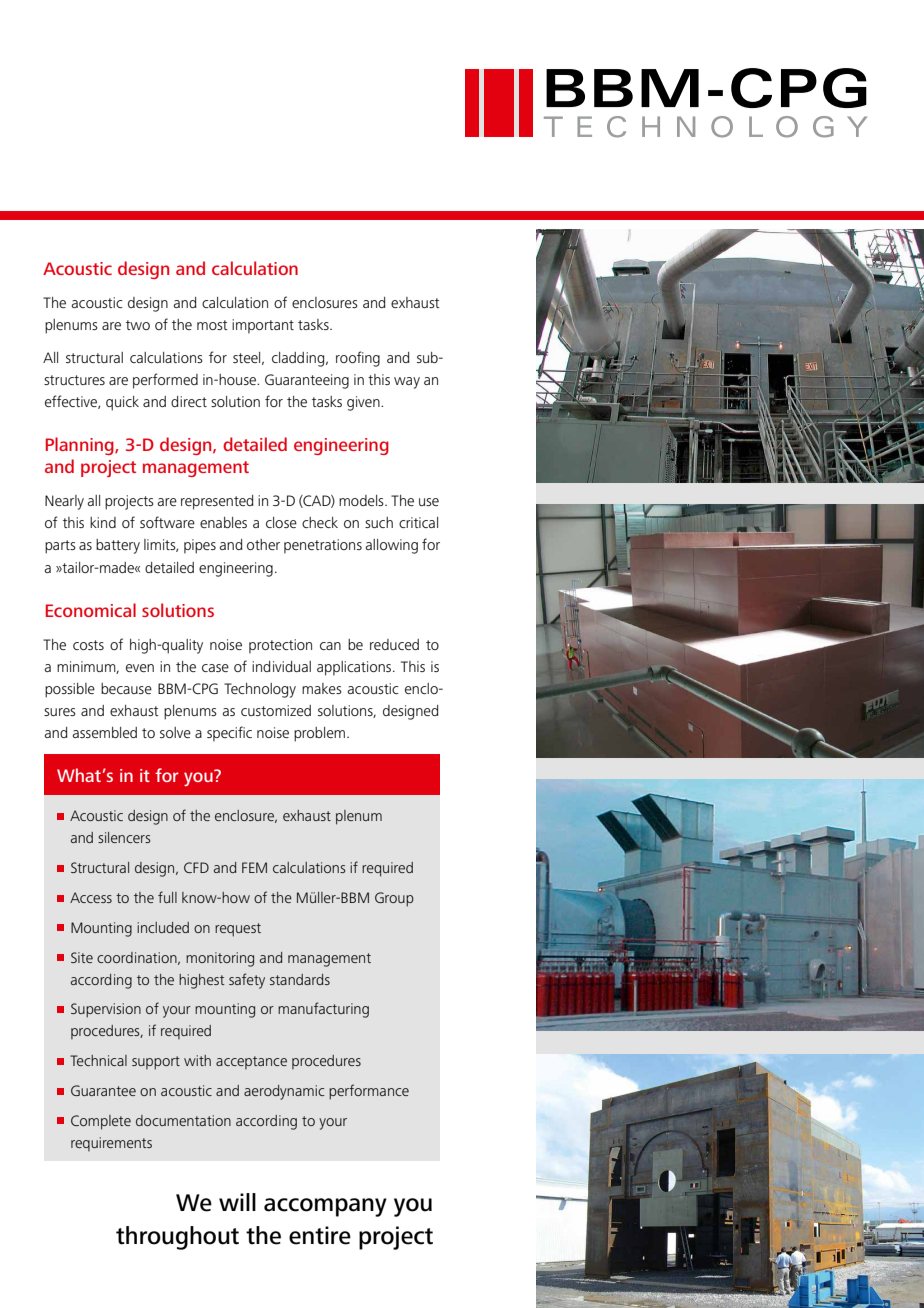 This document has height=1308, width=924. What do you see at coordinates (325, 1207) in the document?
I see `accompany` at bounding box center [325, 1207].
